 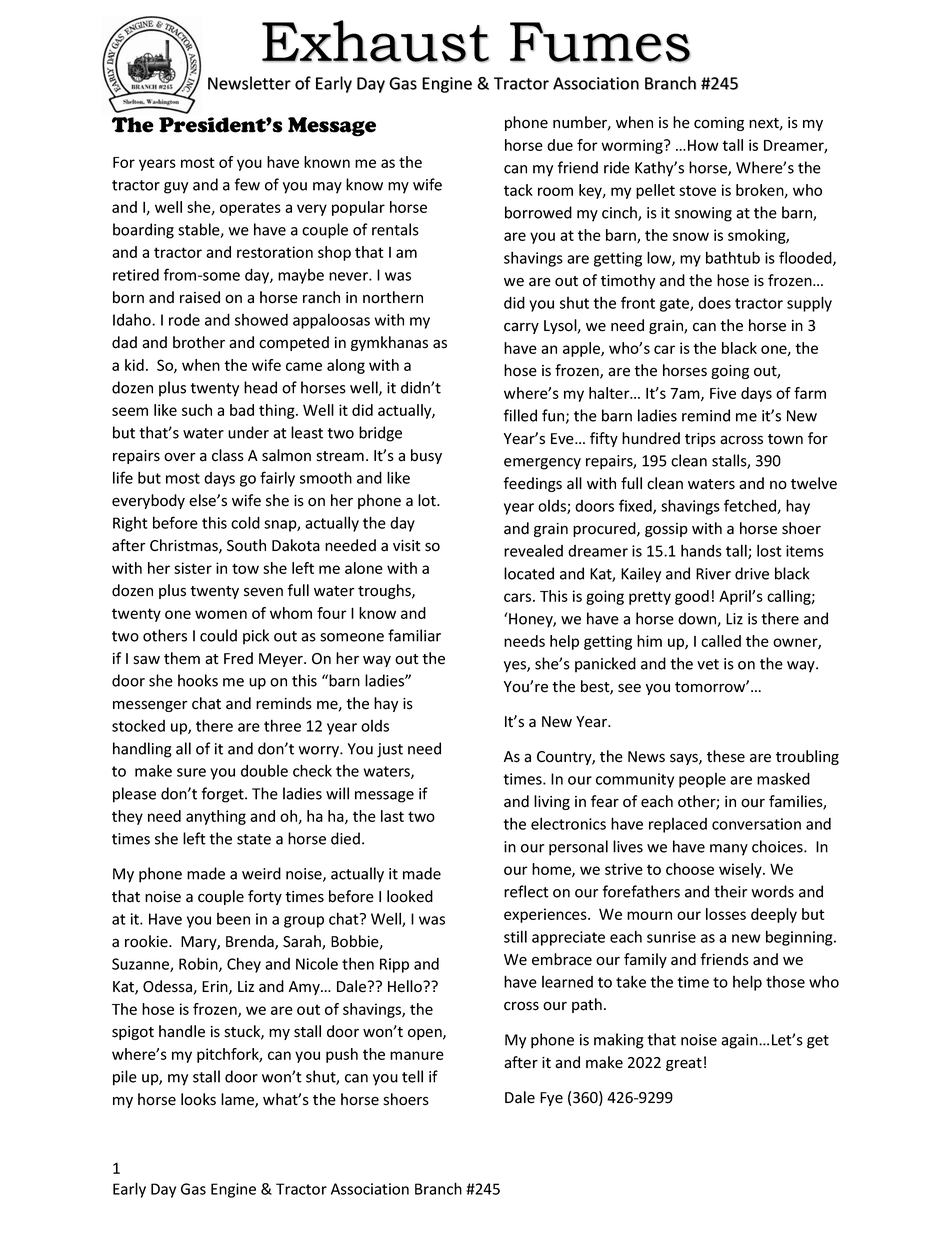 I want to click on River, so click(x=713, y=574).
